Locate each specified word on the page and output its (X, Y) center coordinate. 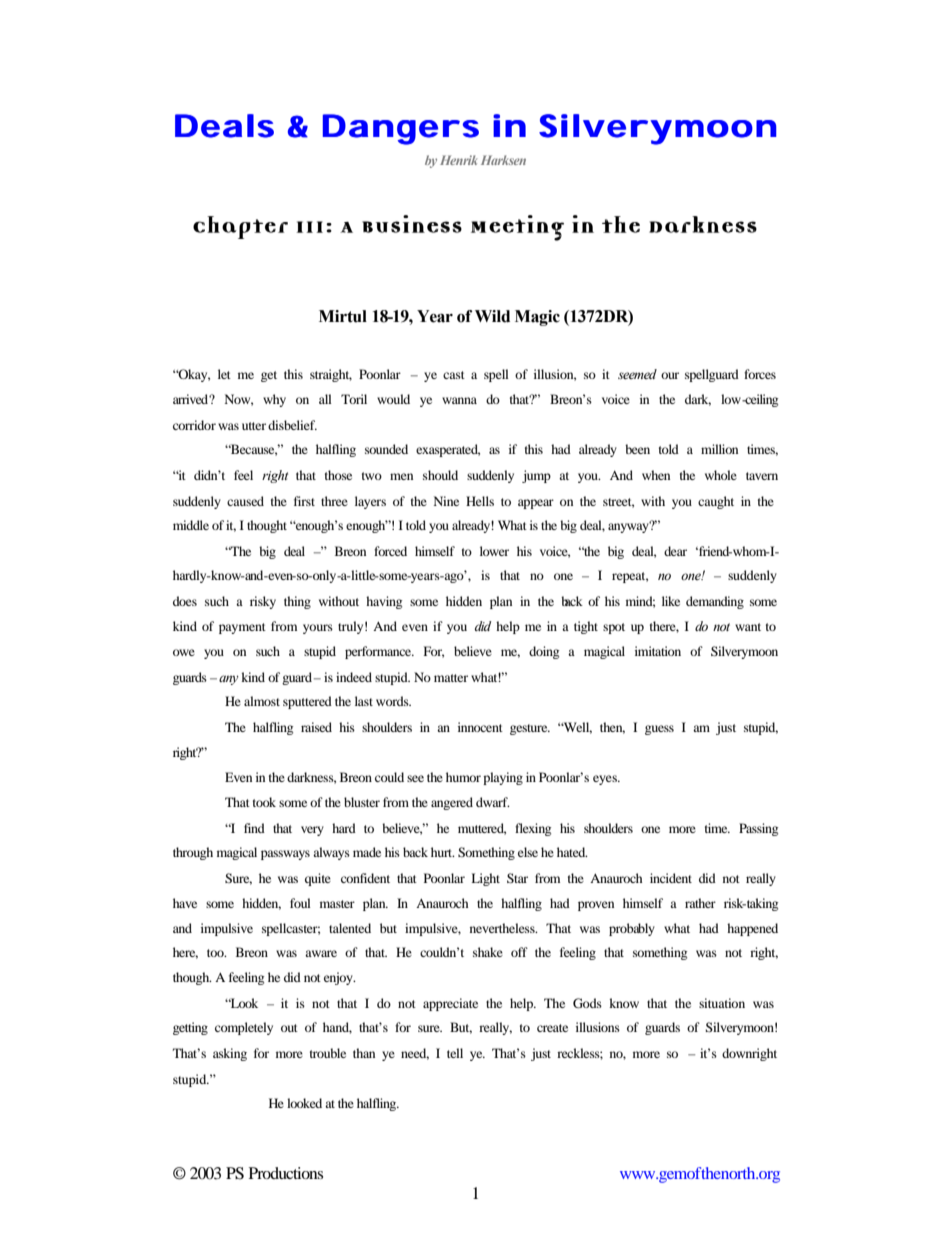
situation (722, 1003)
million (719, 449)
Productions (286, 1173)
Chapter (240, 227)
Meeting (517, 228)
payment (242, 628)
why (274, 400)
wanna (459, 400)
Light (485, 879)
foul (300, 903)
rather (700, 903)
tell (455, 1053)
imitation (658, 651)
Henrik (458, 160)
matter (451, 678)
